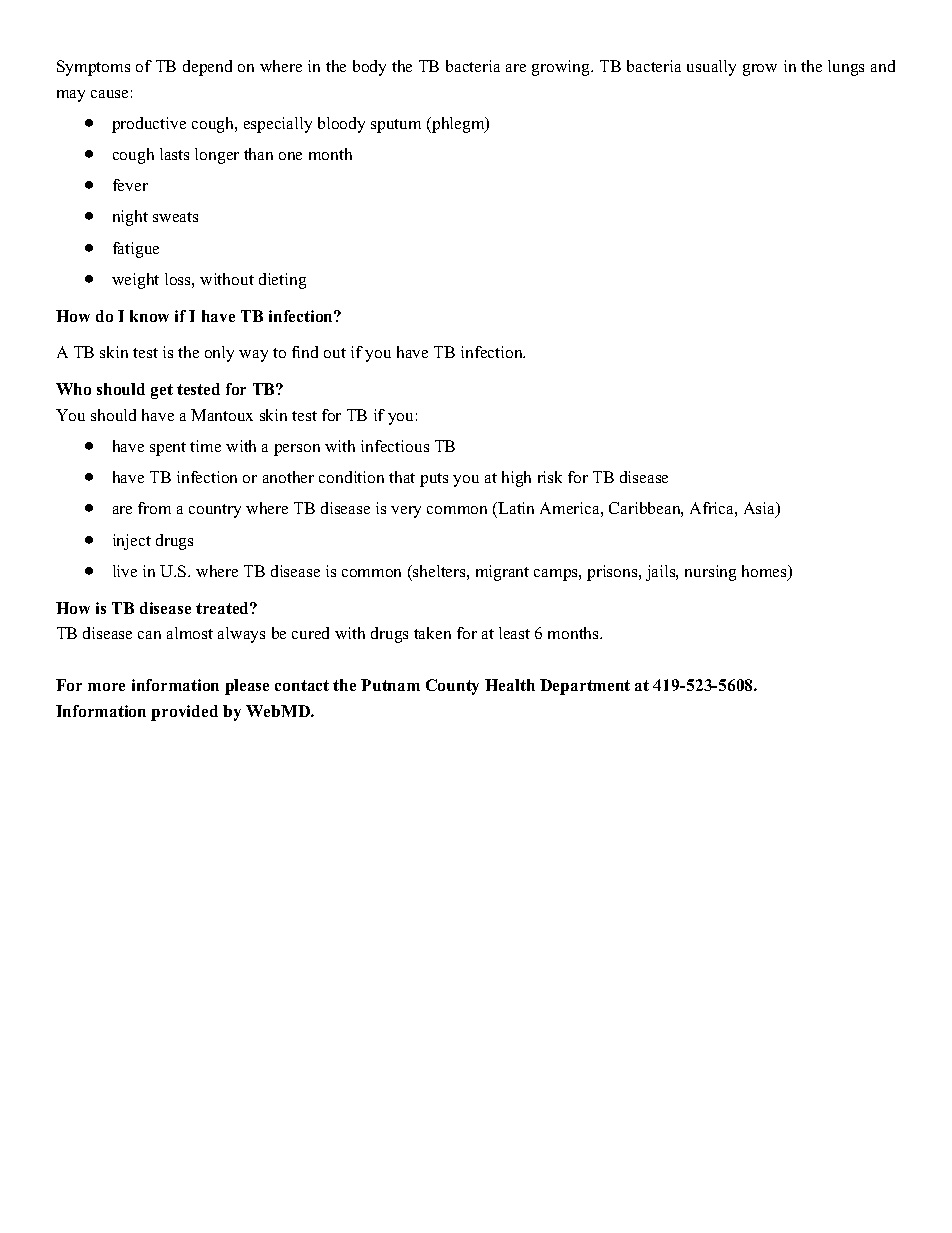 This screenshot has width=952, height=1233. What do you see at coordinates (184, 713) in the screenshot?
I see `provided` at bounding box center [184, 713].
